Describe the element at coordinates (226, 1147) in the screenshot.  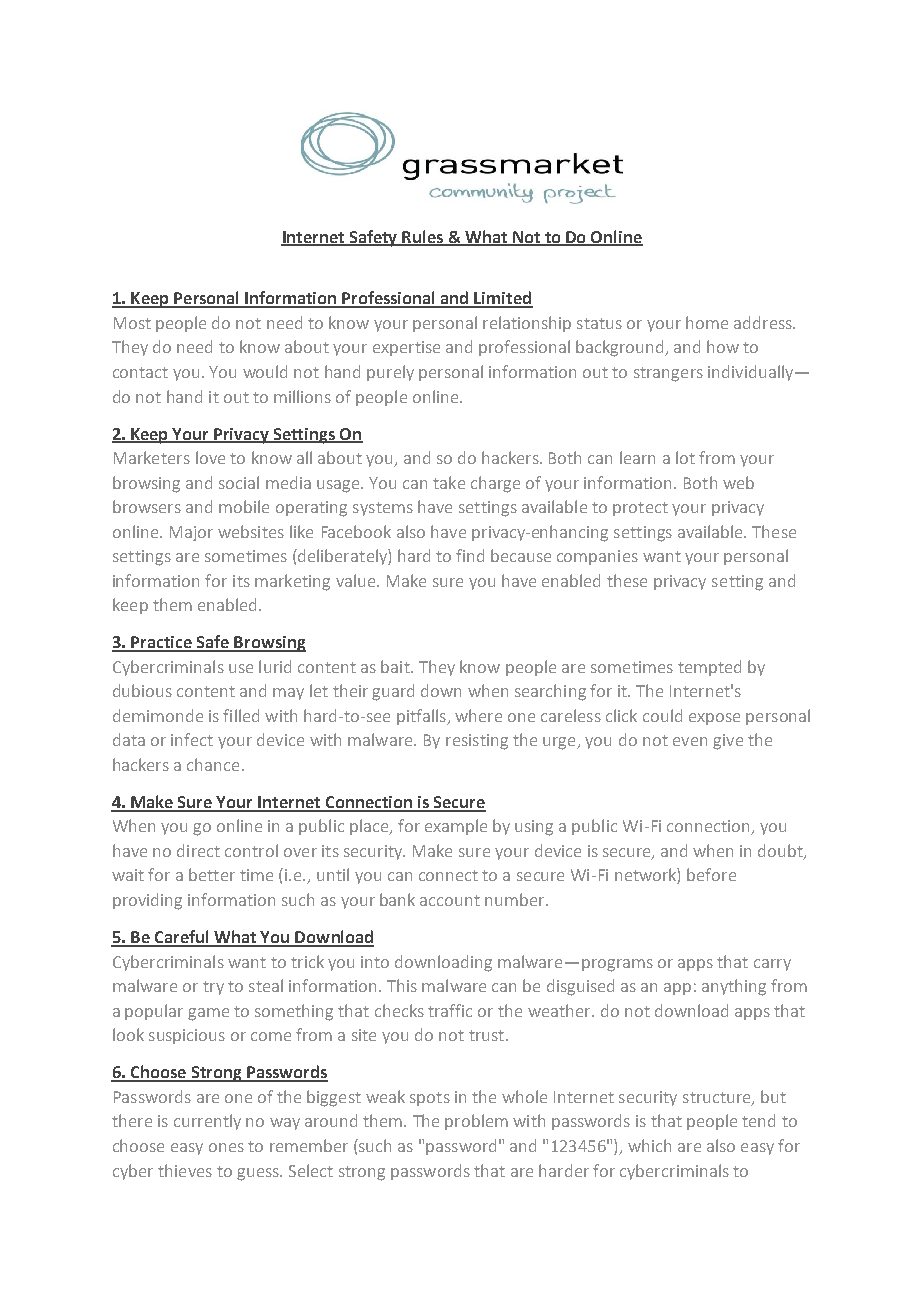
I see `ones` at that location.
